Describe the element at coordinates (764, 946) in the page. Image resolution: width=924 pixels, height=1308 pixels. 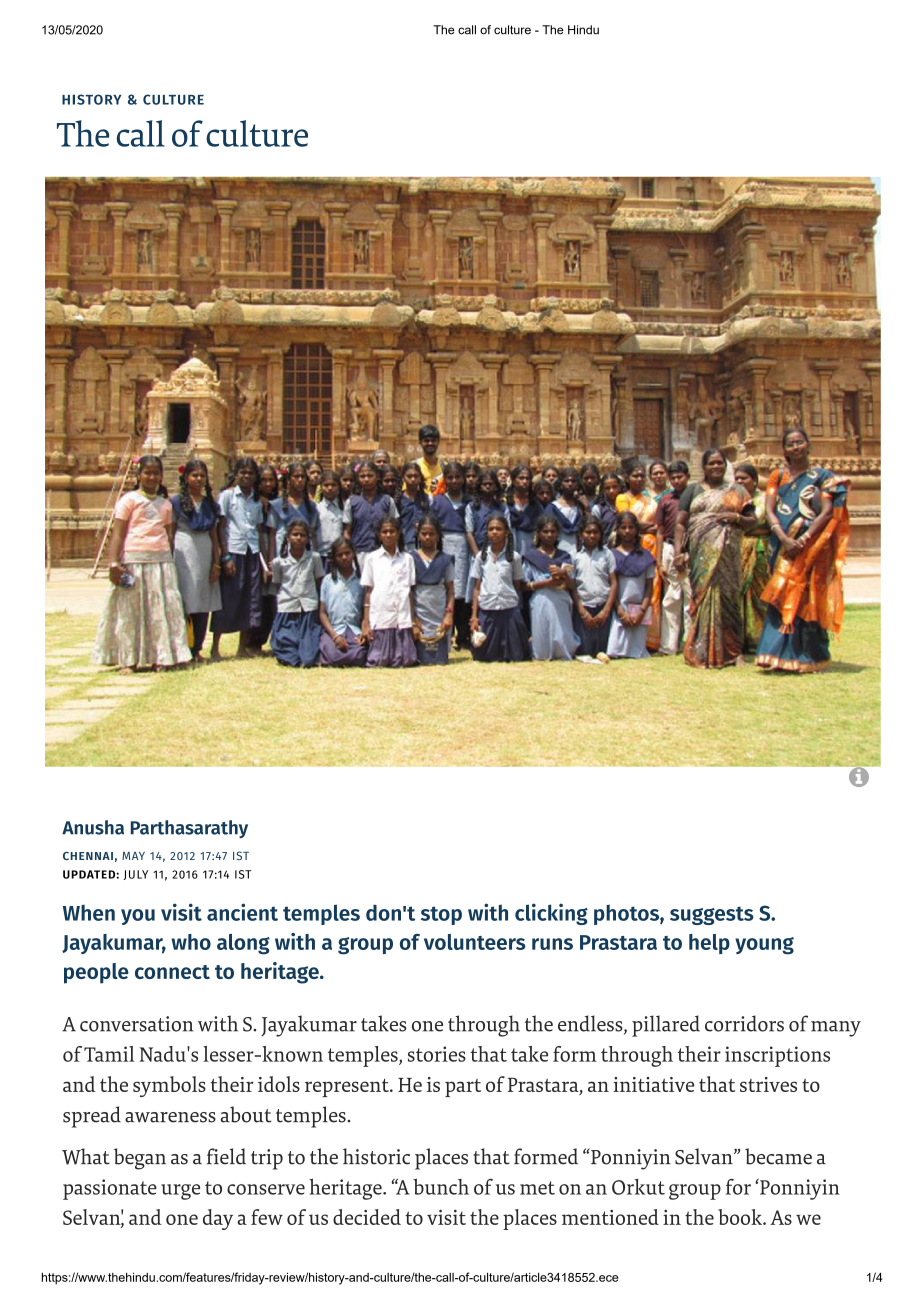
I see `young` at that location.
